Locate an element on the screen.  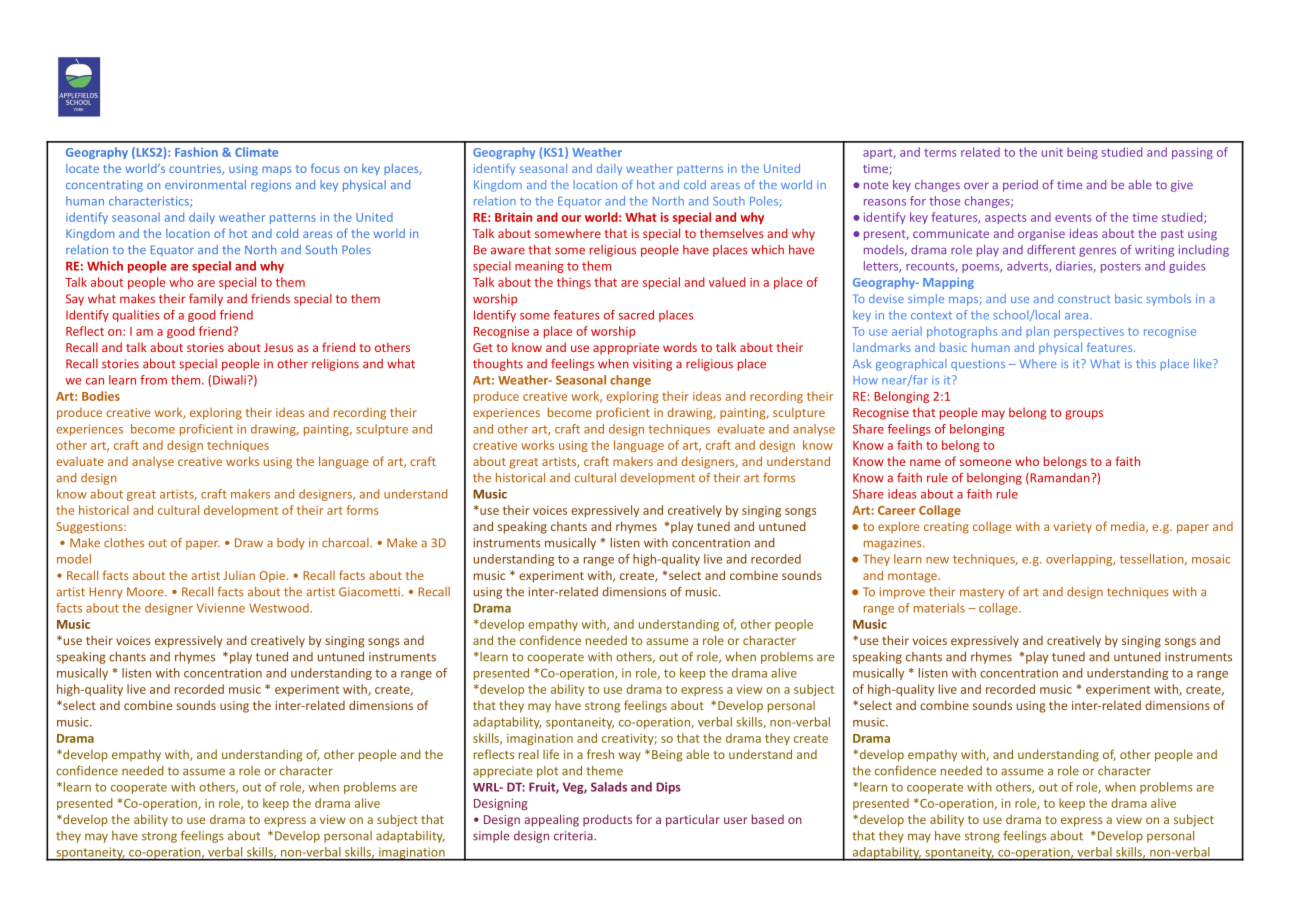
appropriate is located at coordinates (626, 349).
